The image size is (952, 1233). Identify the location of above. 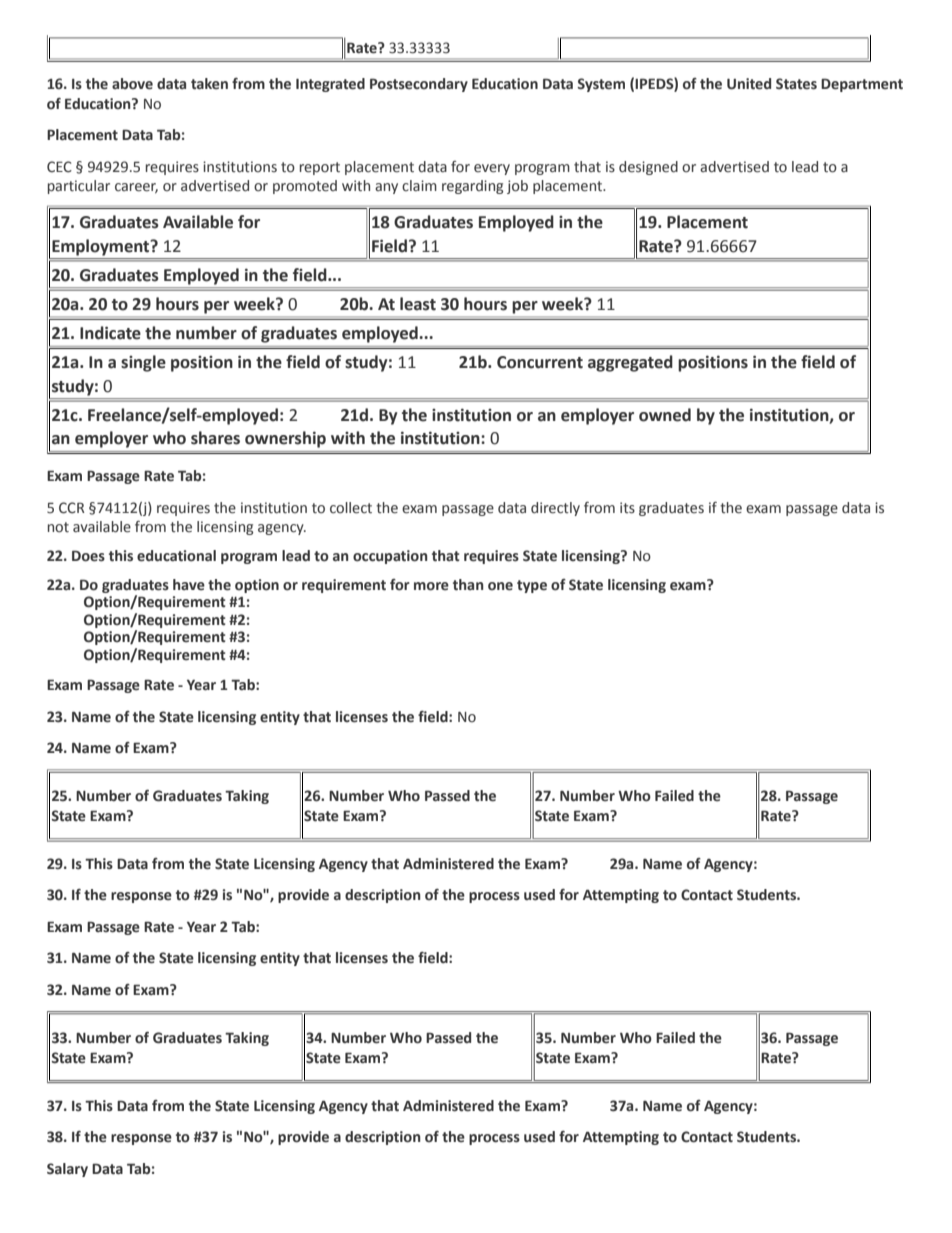
(132, 84).
